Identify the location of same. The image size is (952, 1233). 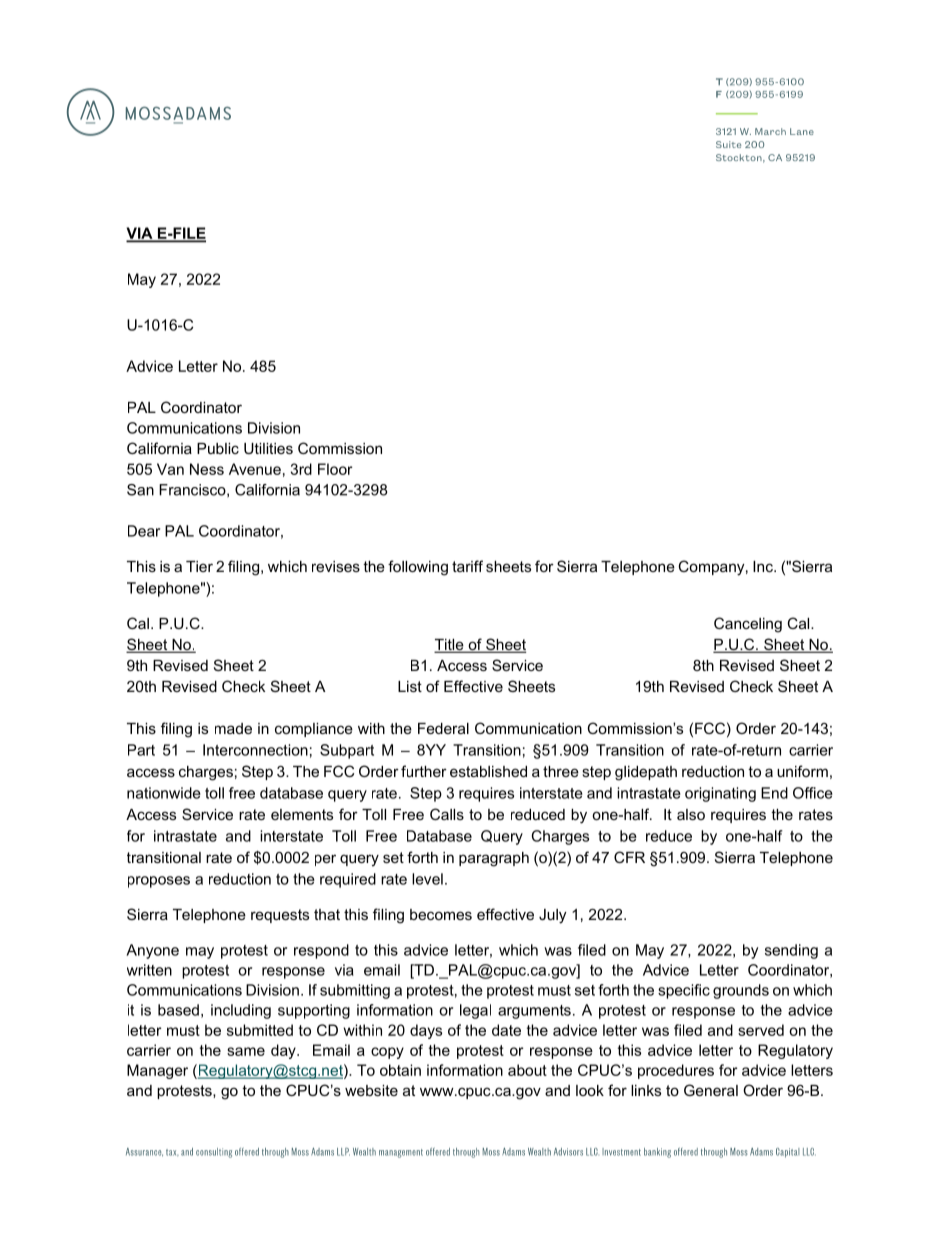
(246, 1051).
